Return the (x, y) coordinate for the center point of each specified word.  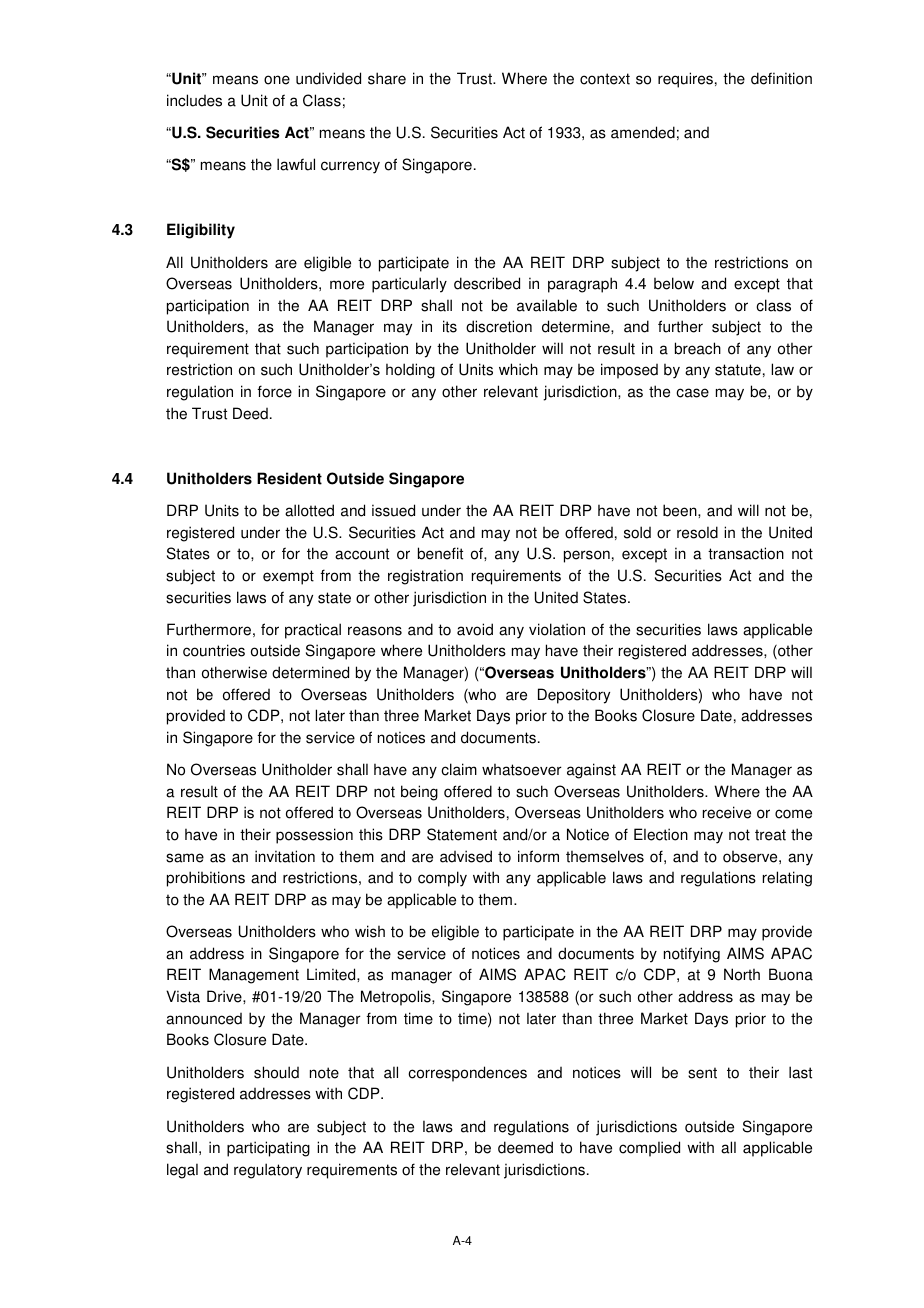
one (277, 80)
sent (702, 1073)
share (387, 78)
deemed (525, 1147)
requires (685, 80)
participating (268, 1149)
